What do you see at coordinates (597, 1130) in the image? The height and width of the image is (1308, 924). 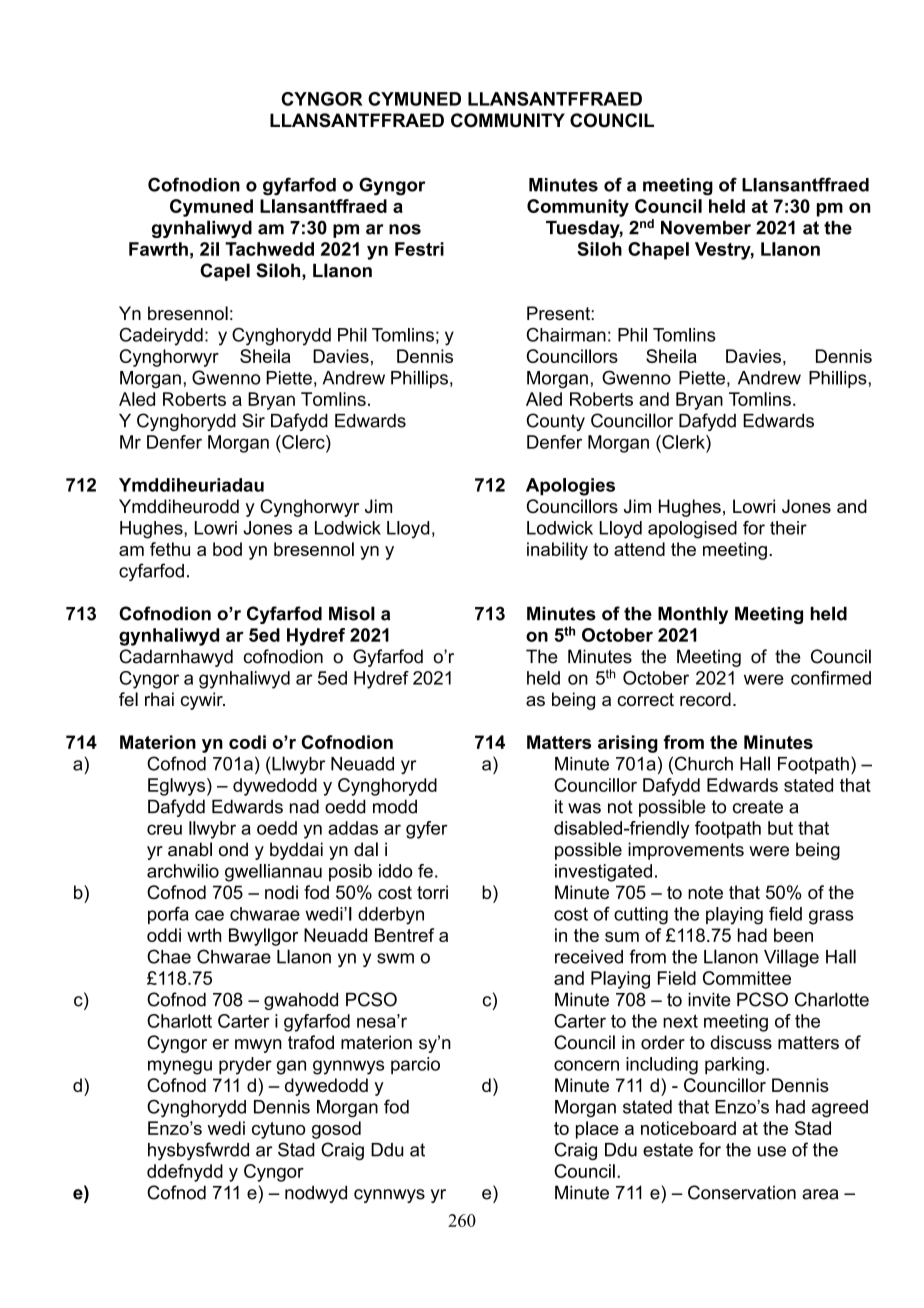 I see `place` at bounding box center [597, 1130].
